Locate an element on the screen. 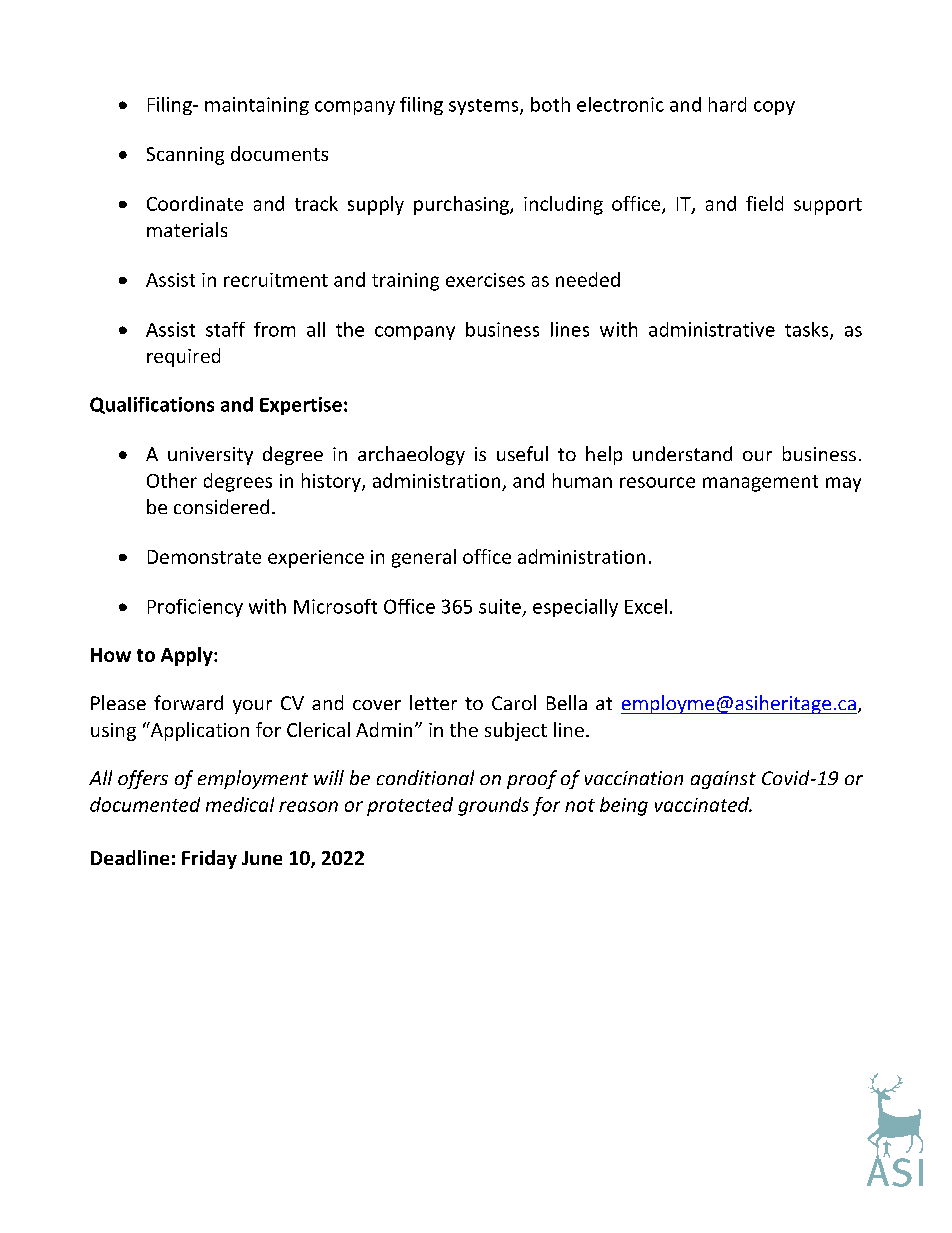  tasks is located at coordinates (808, 330).
